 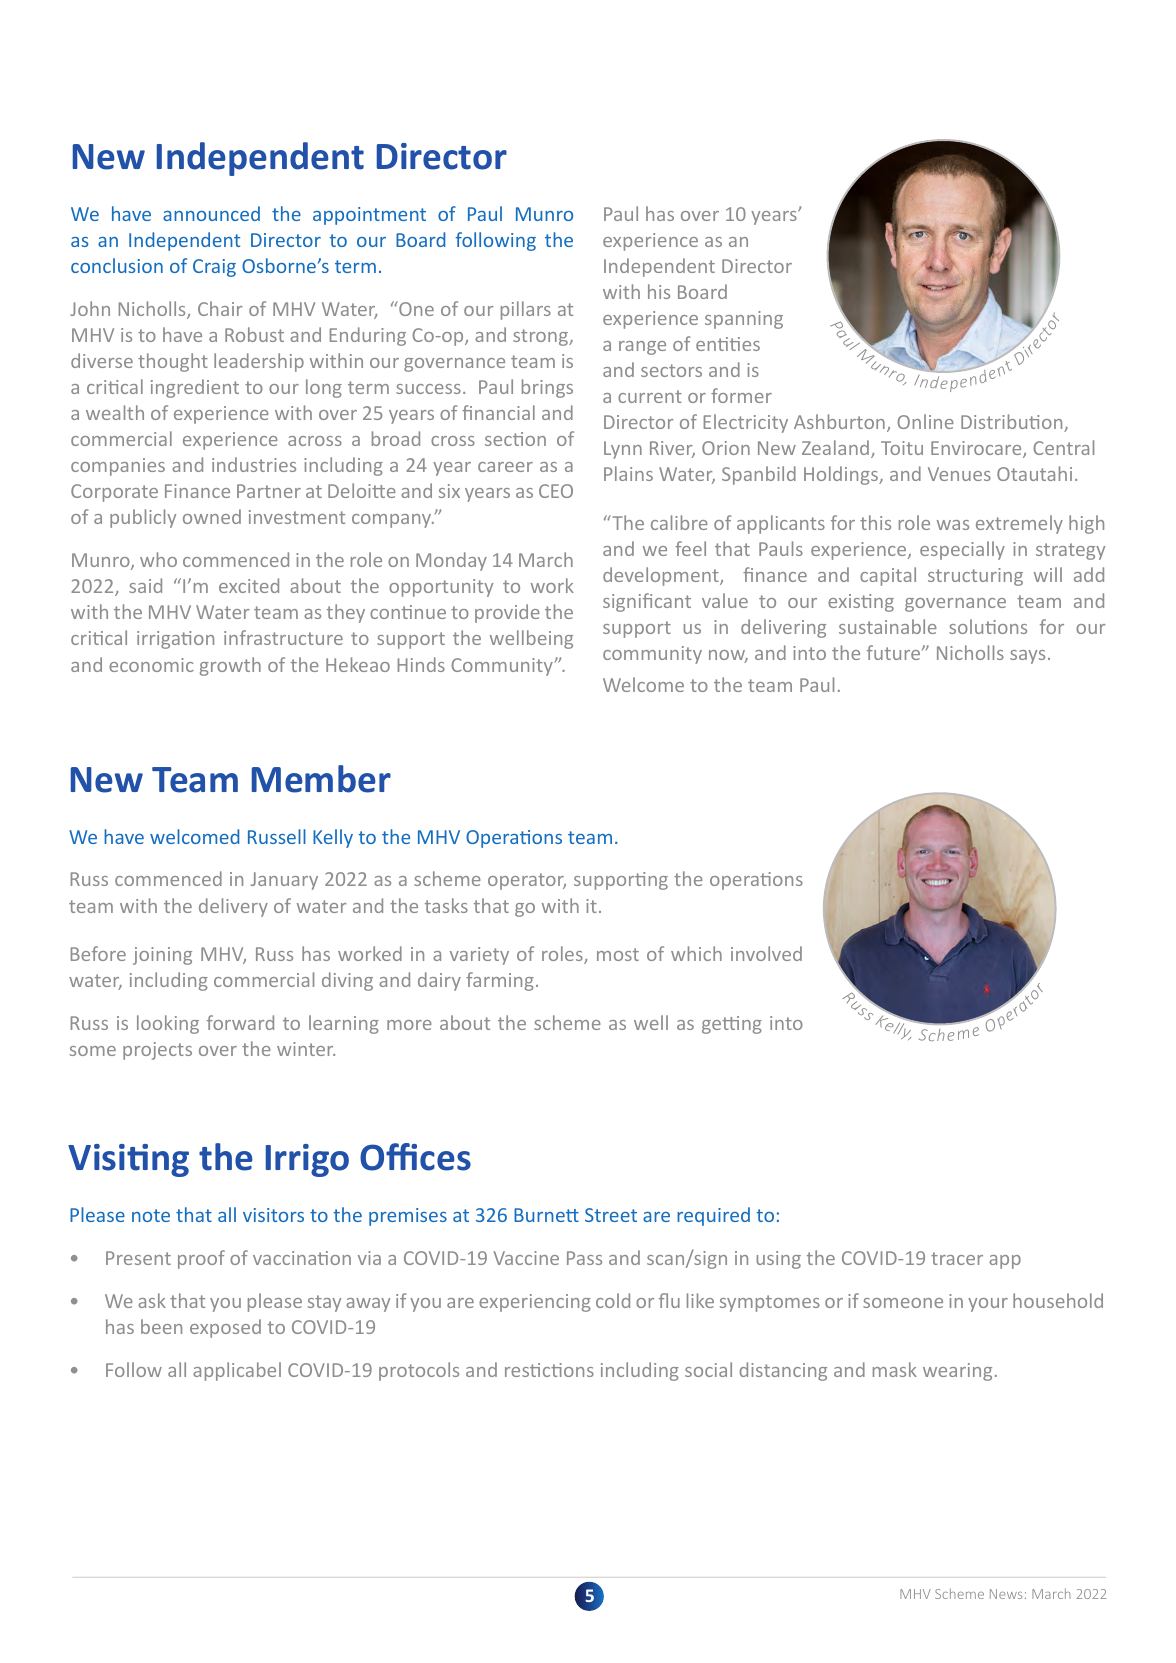 What do you see at coordinates (507, 613) in the page?
I see `provide` at bounding box center [507, 613].
